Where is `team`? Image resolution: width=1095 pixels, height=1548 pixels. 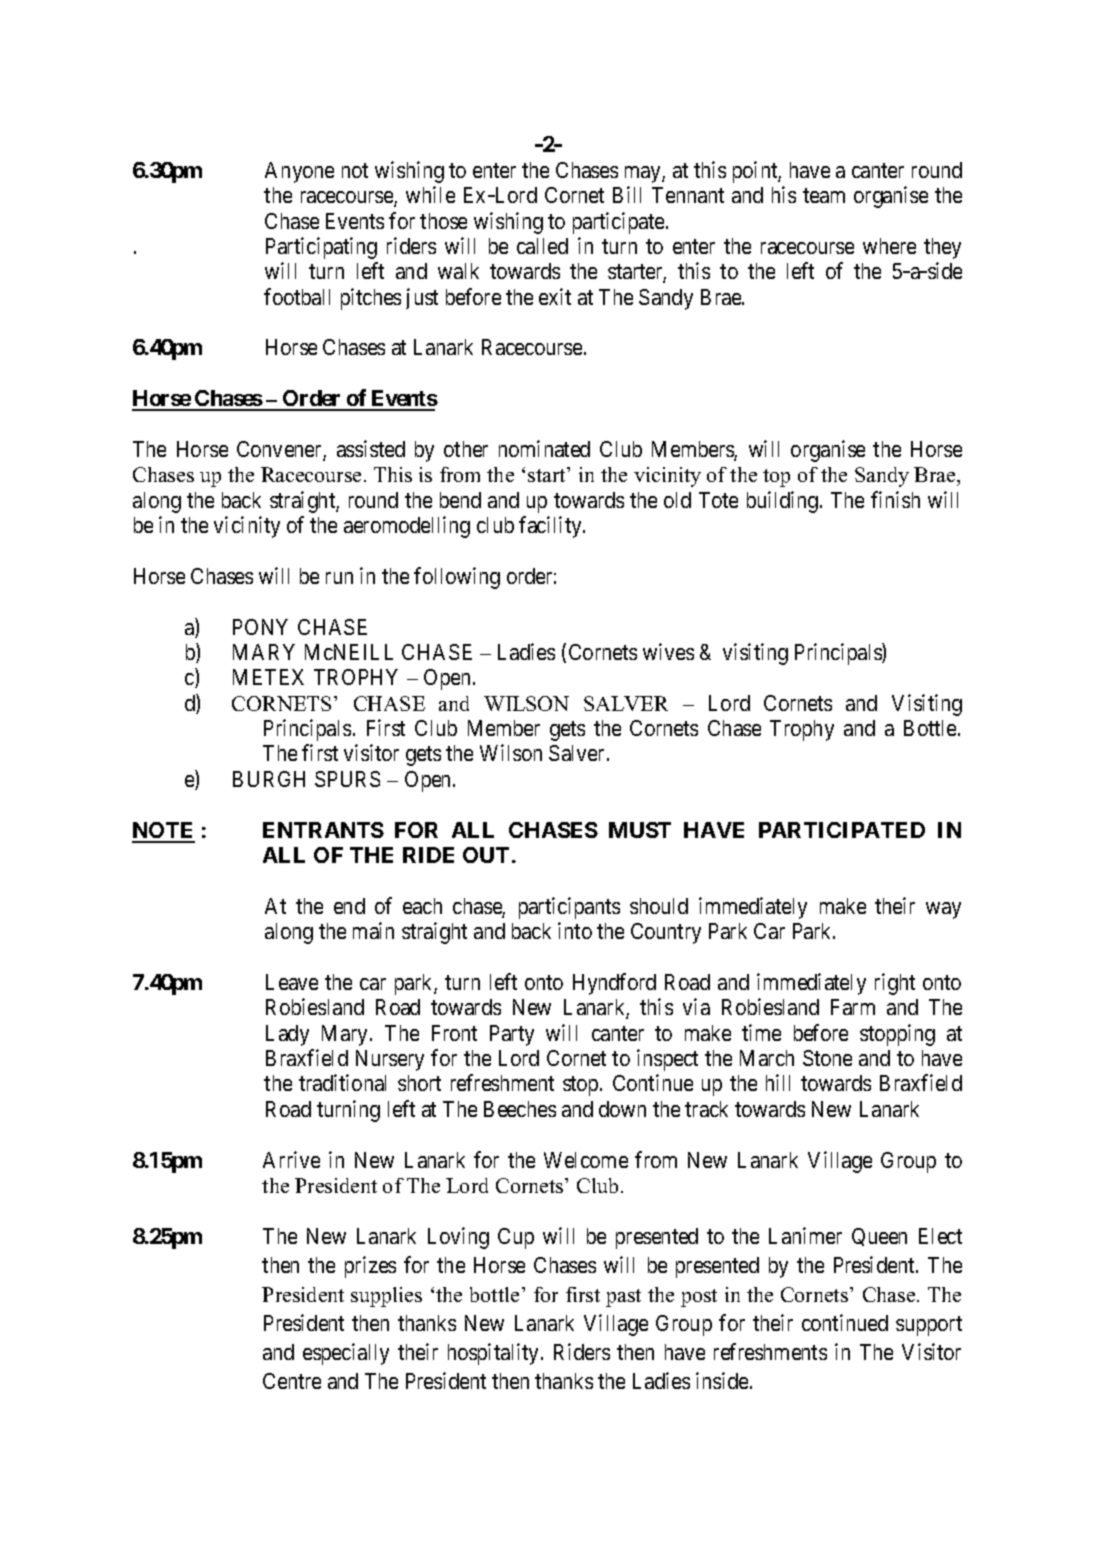 team is located at coordinates (824, 195).
